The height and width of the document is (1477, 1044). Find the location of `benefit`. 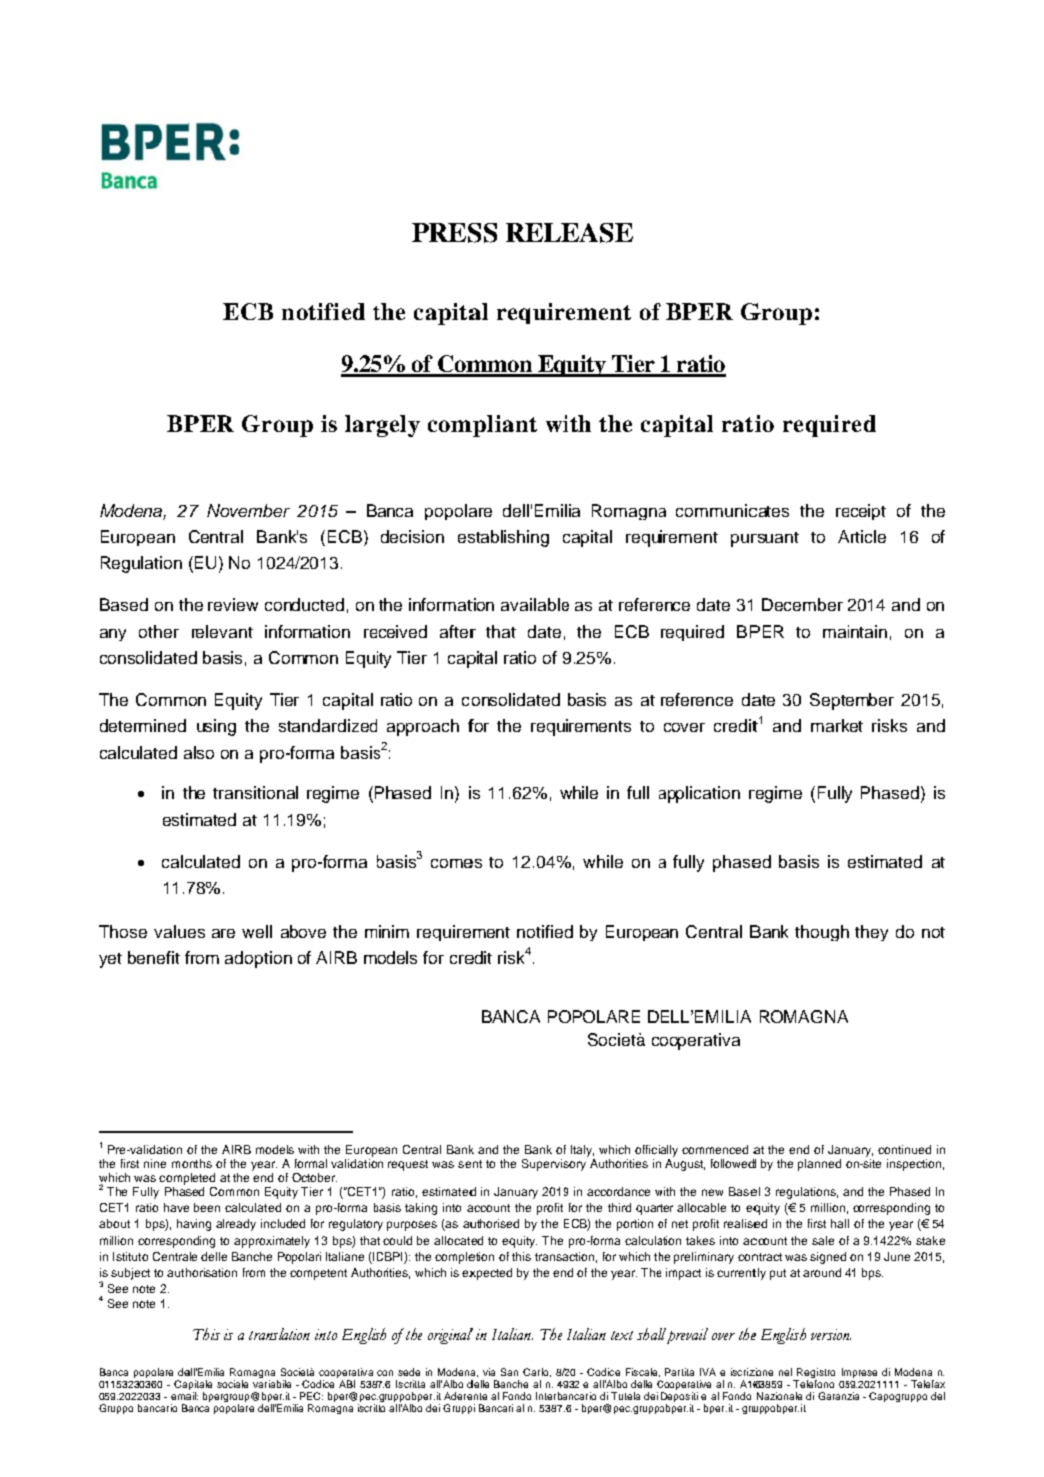

benefit is located at coordinates (154, 957).
